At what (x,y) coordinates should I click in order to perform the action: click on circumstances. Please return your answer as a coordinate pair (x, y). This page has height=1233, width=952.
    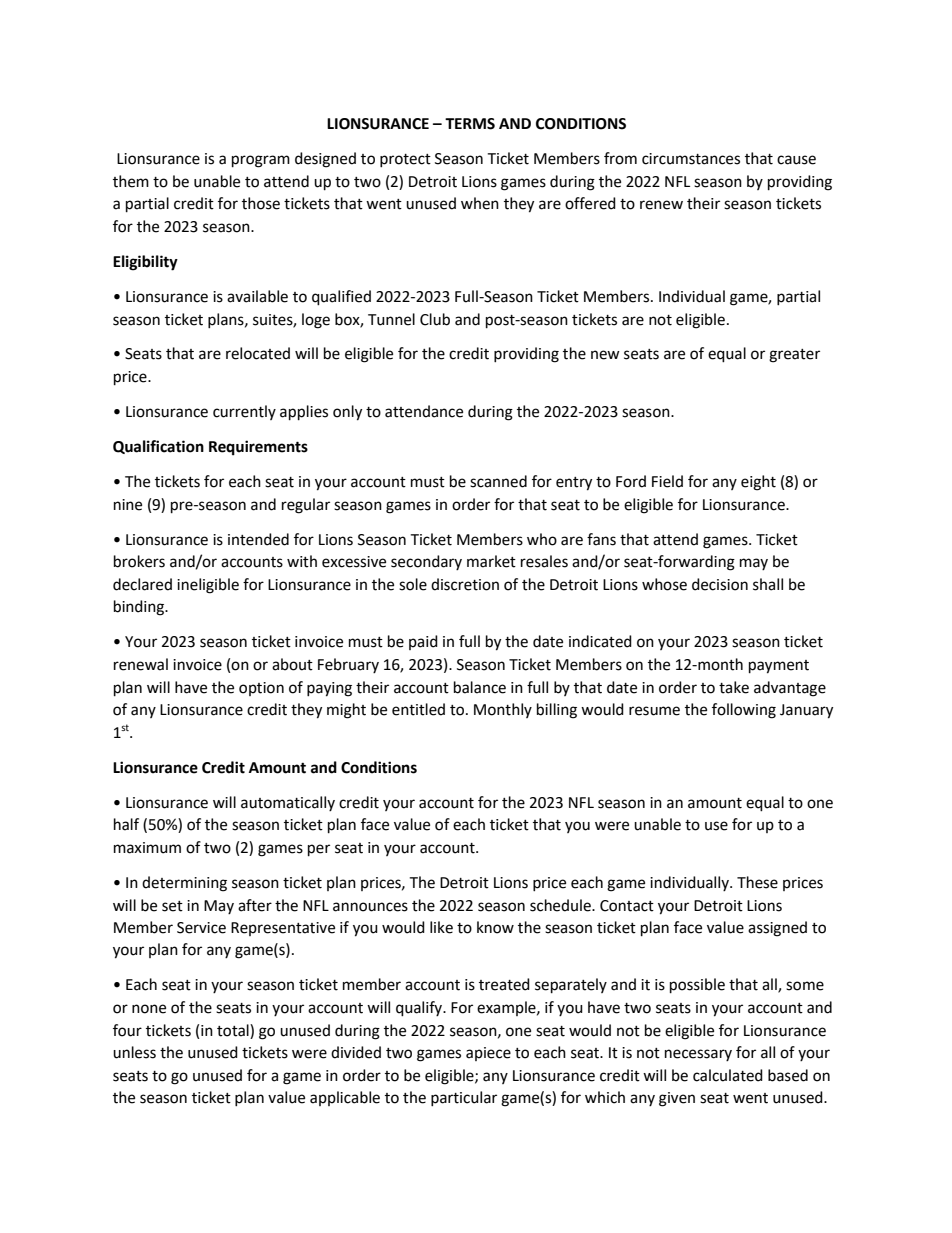
    Looking at the image, I should click on (691, 159).
